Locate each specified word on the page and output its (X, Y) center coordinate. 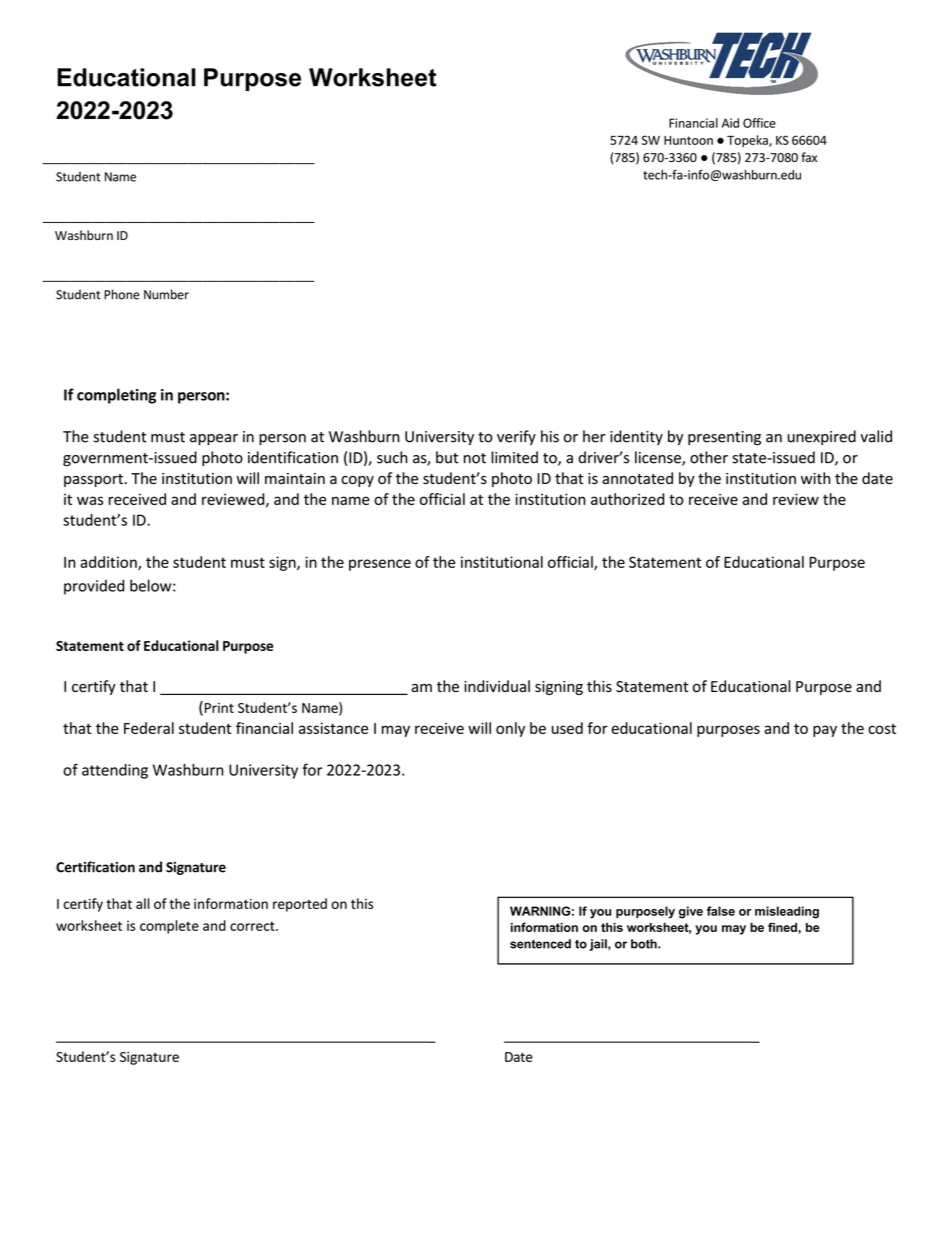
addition (109, 563)
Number (166, 294)
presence (380, 565)
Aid (730, 123)
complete (169, 927)
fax (809, 157)
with (816, 478)
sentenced (540, 944)
